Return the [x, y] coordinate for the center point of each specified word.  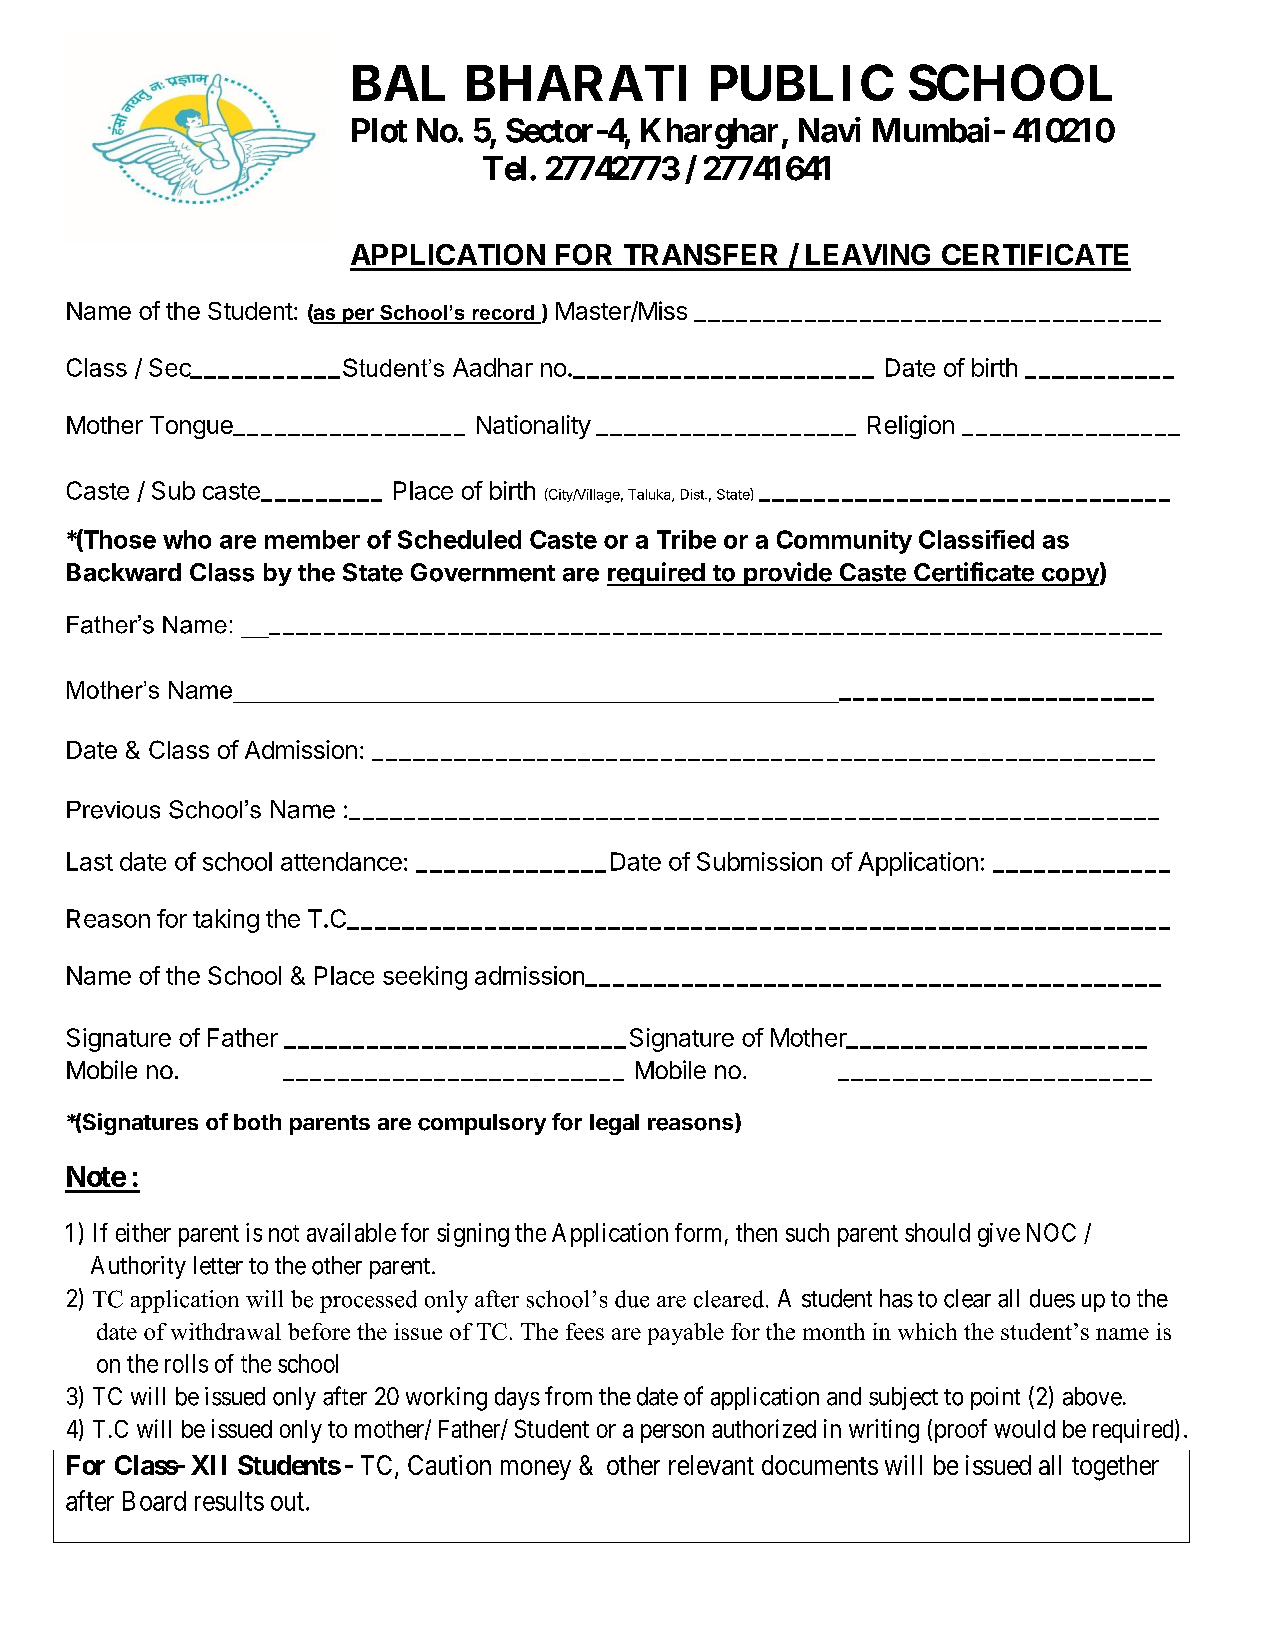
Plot [379, 130]
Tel [504, 168]
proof [959, 1431]
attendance [341, 861]
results [229, 1501]
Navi [830, 130]
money [536, 1470]
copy [1070, 577]
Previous [113, 810]
